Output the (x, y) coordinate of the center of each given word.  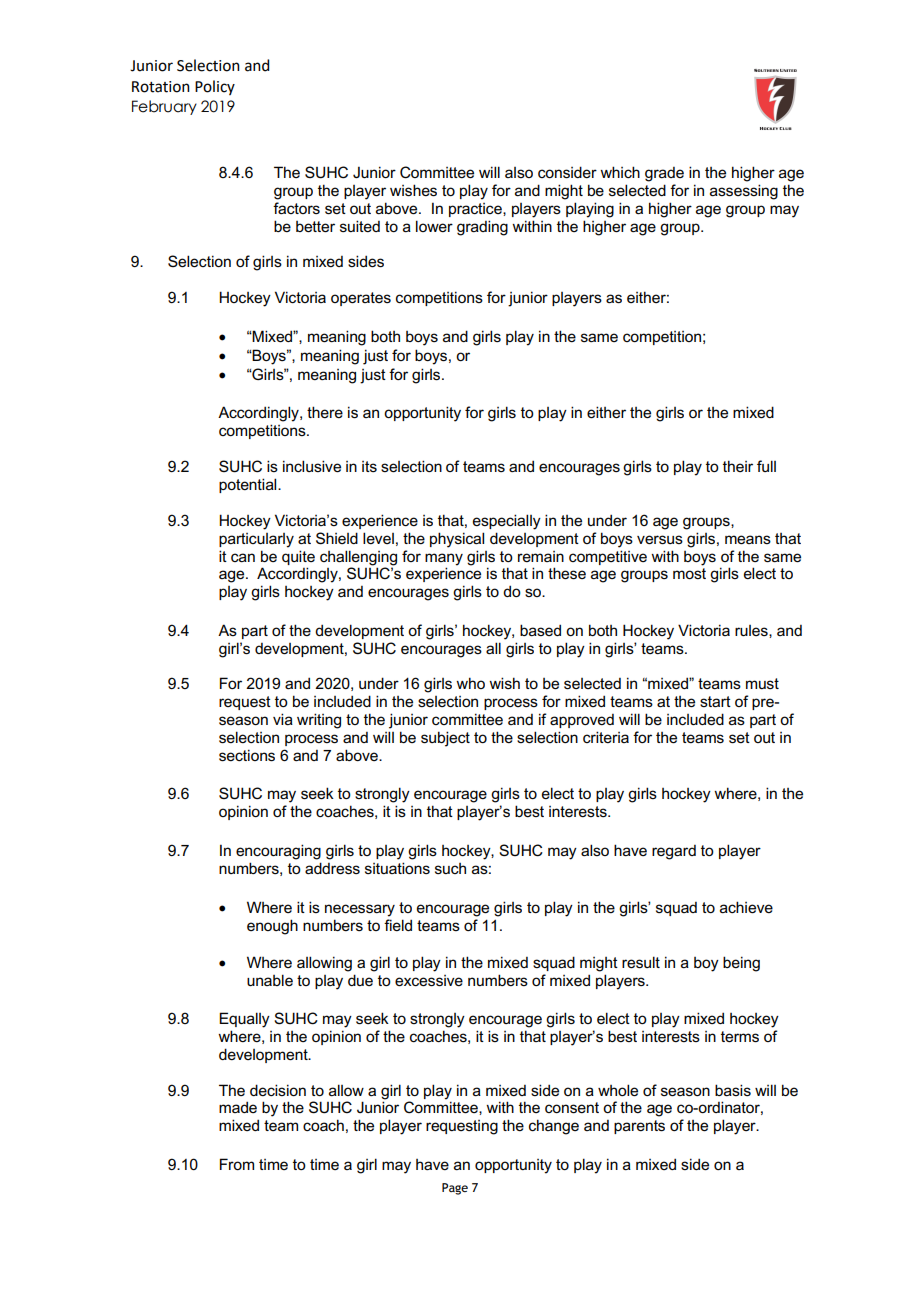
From (237, 1164)
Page (455, 1189)
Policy (215, 87)
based (540, 630)
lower (434, 226)
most (689, 573)
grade (664, 174)
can (243, 557)
